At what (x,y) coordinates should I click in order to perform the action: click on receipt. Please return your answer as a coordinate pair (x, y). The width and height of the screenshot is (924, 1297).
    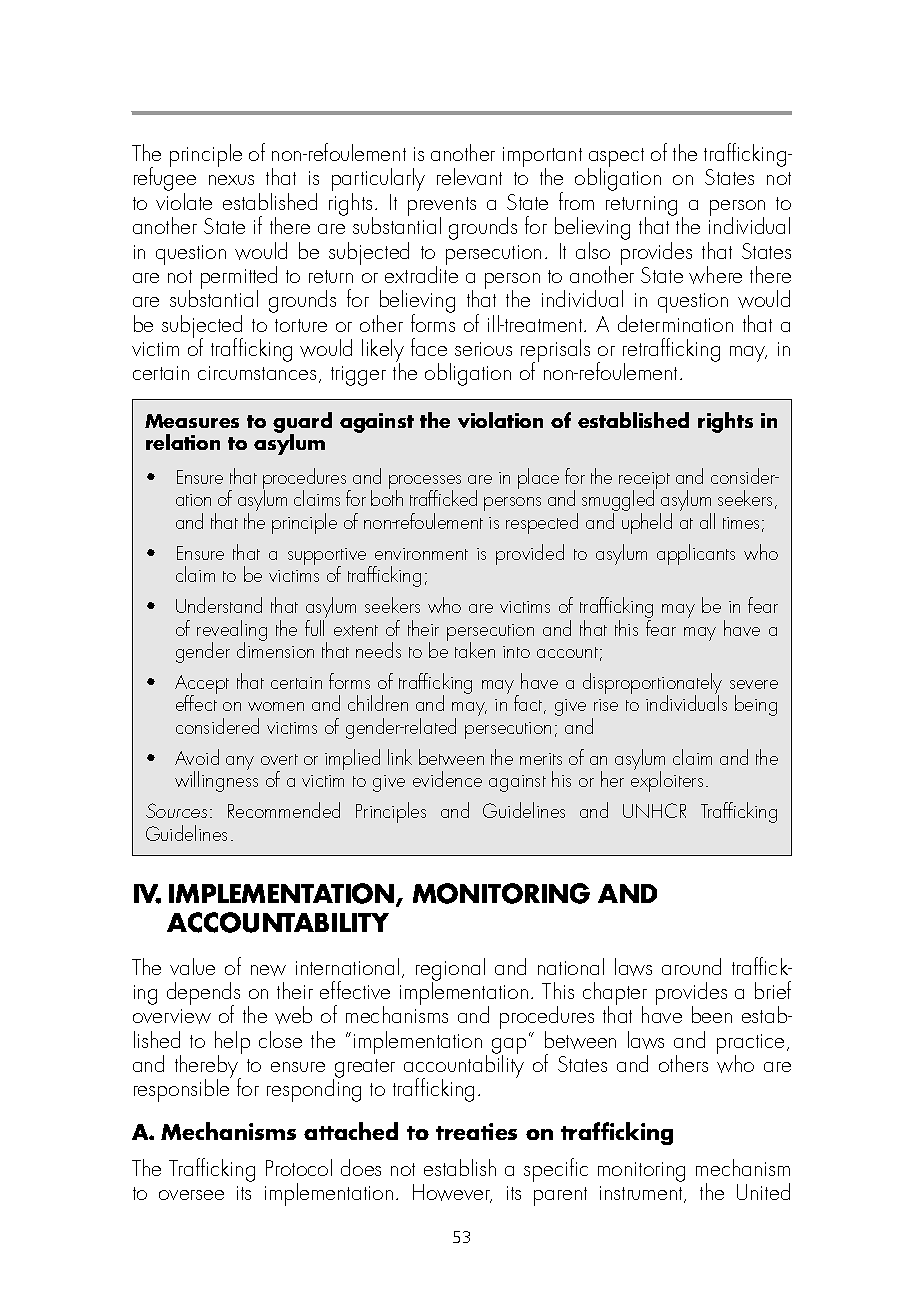
    Looking at the image, I should click on (644, 482).
